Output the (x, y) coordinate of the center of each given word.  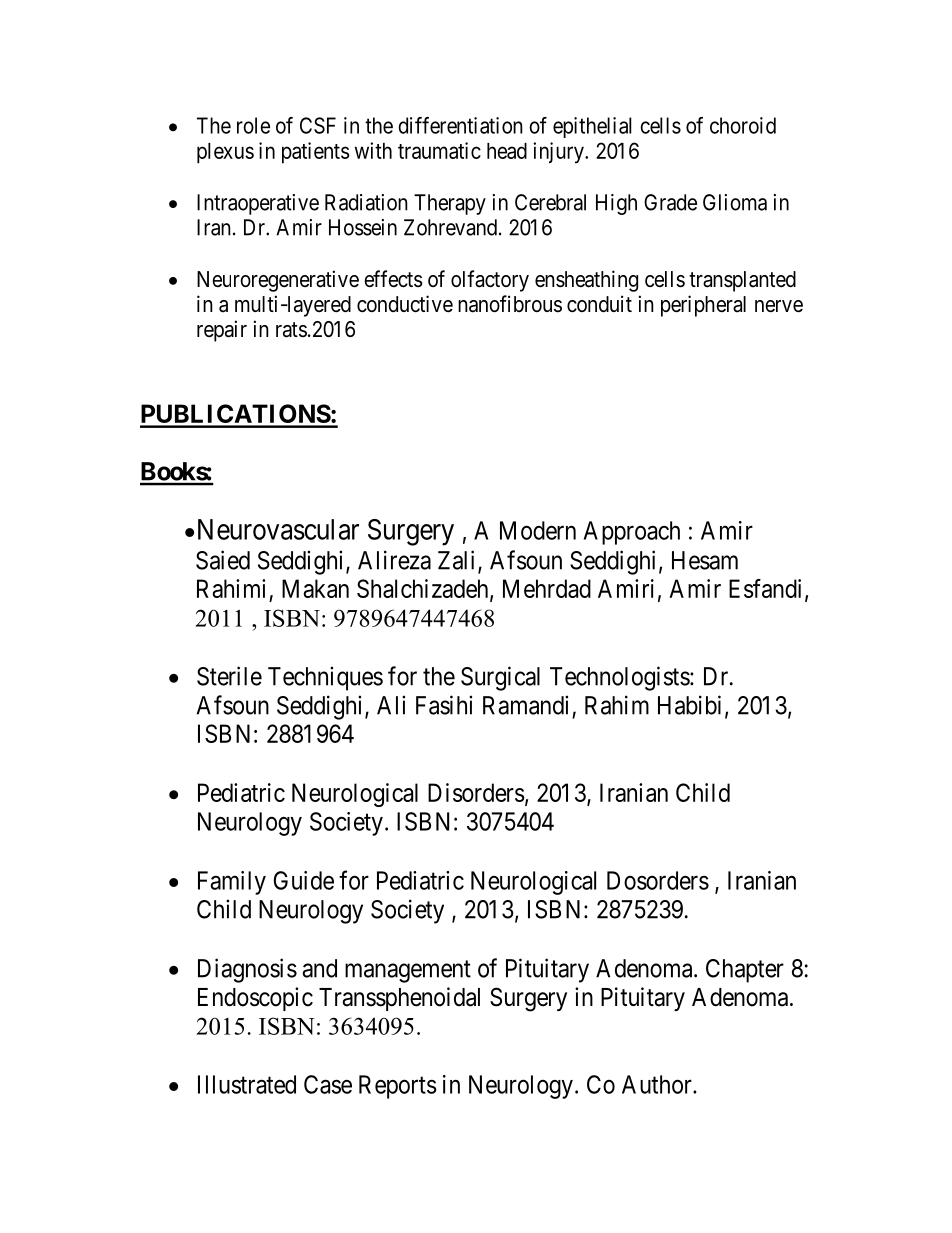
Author (658, 1084)
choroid (743, 125)
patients (316, 153)
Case (328, 1084)
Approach (632, 533)
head (507, 151)
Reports (398, 1087)
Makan (315, 588)
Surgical (500, 678)
